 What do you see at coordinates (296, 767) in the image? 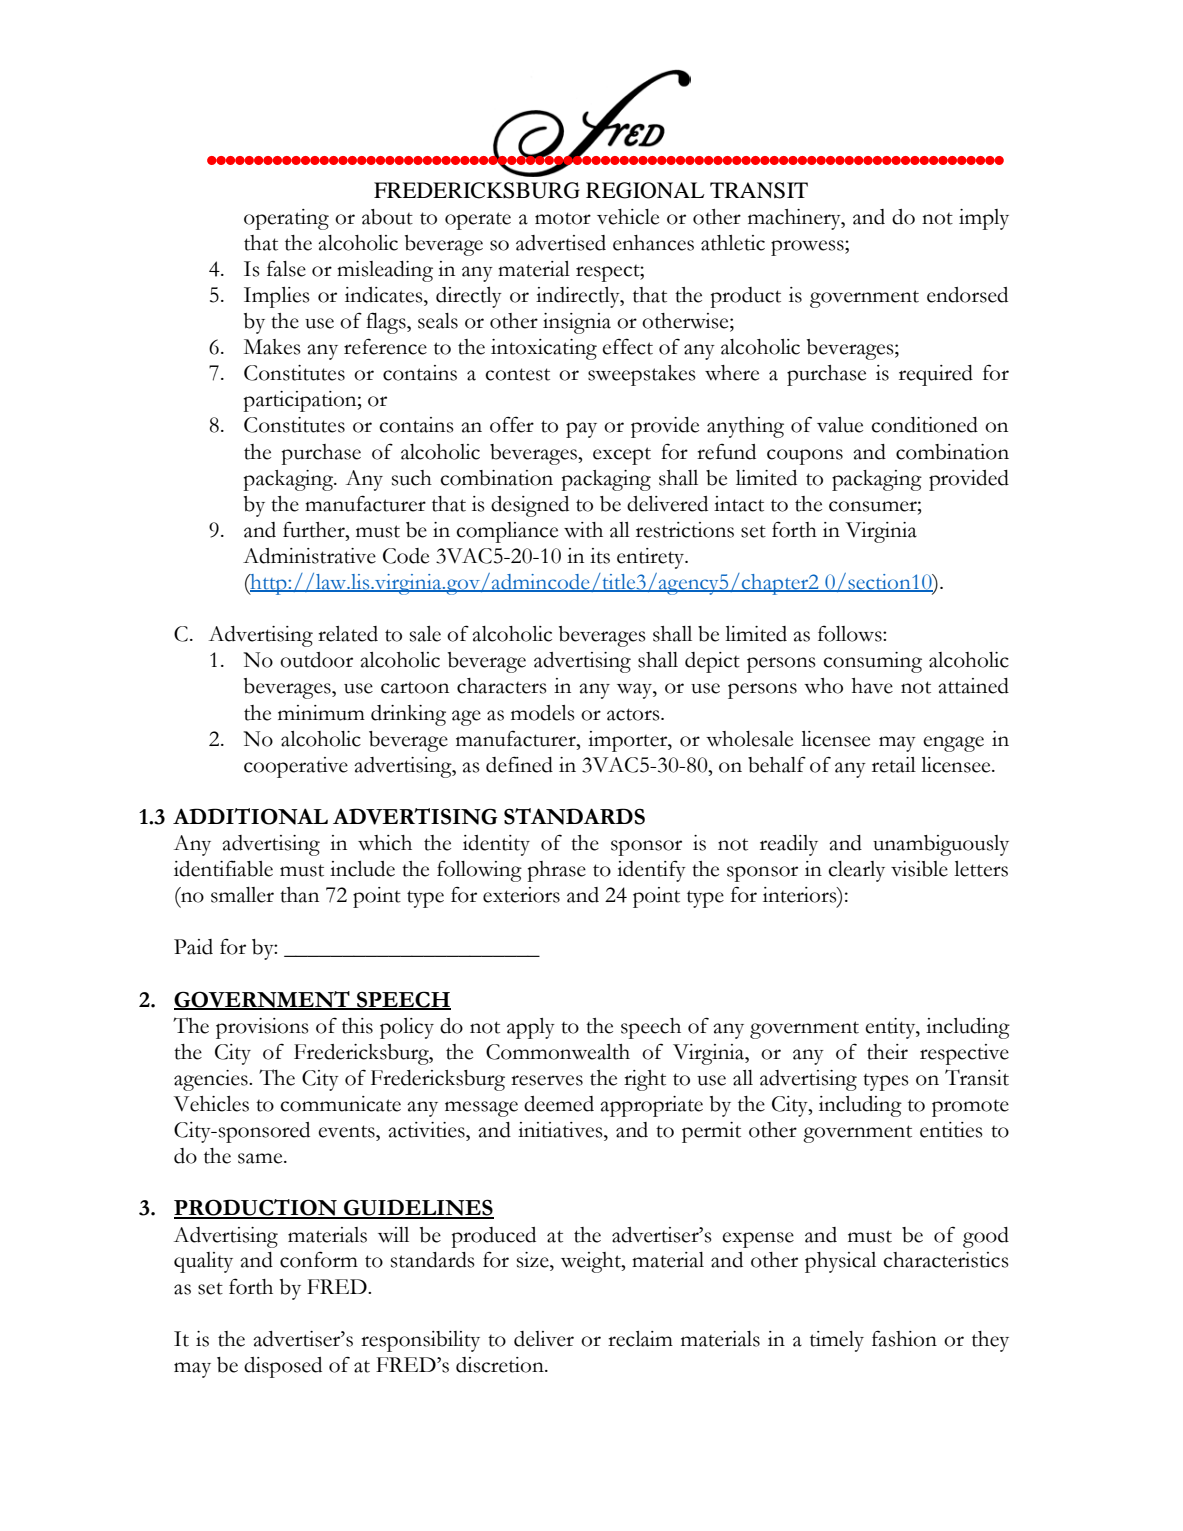
I see `cooperative` at bounding box center [296, 767].
